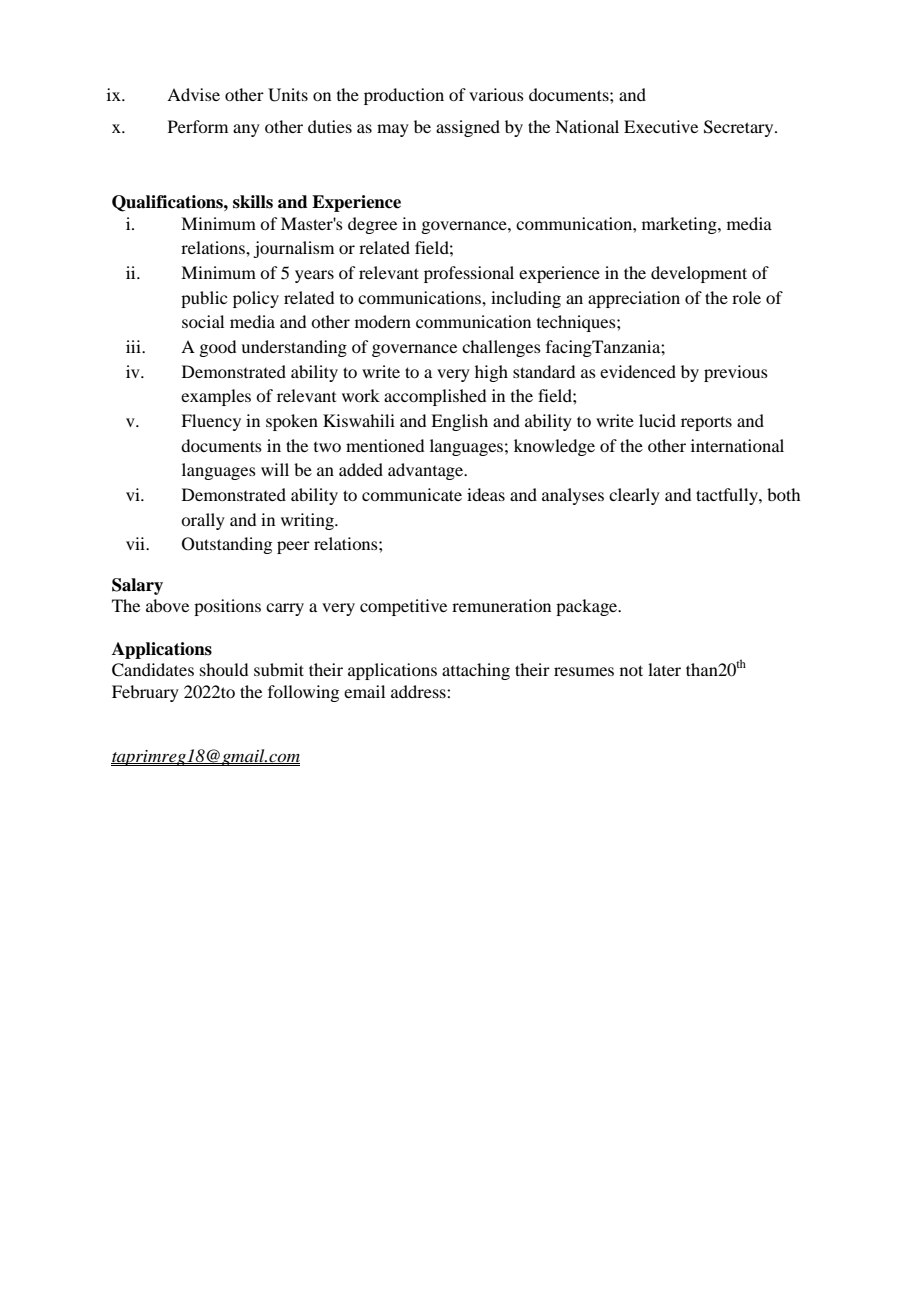  I want to click on professional, so click(469, 274).
